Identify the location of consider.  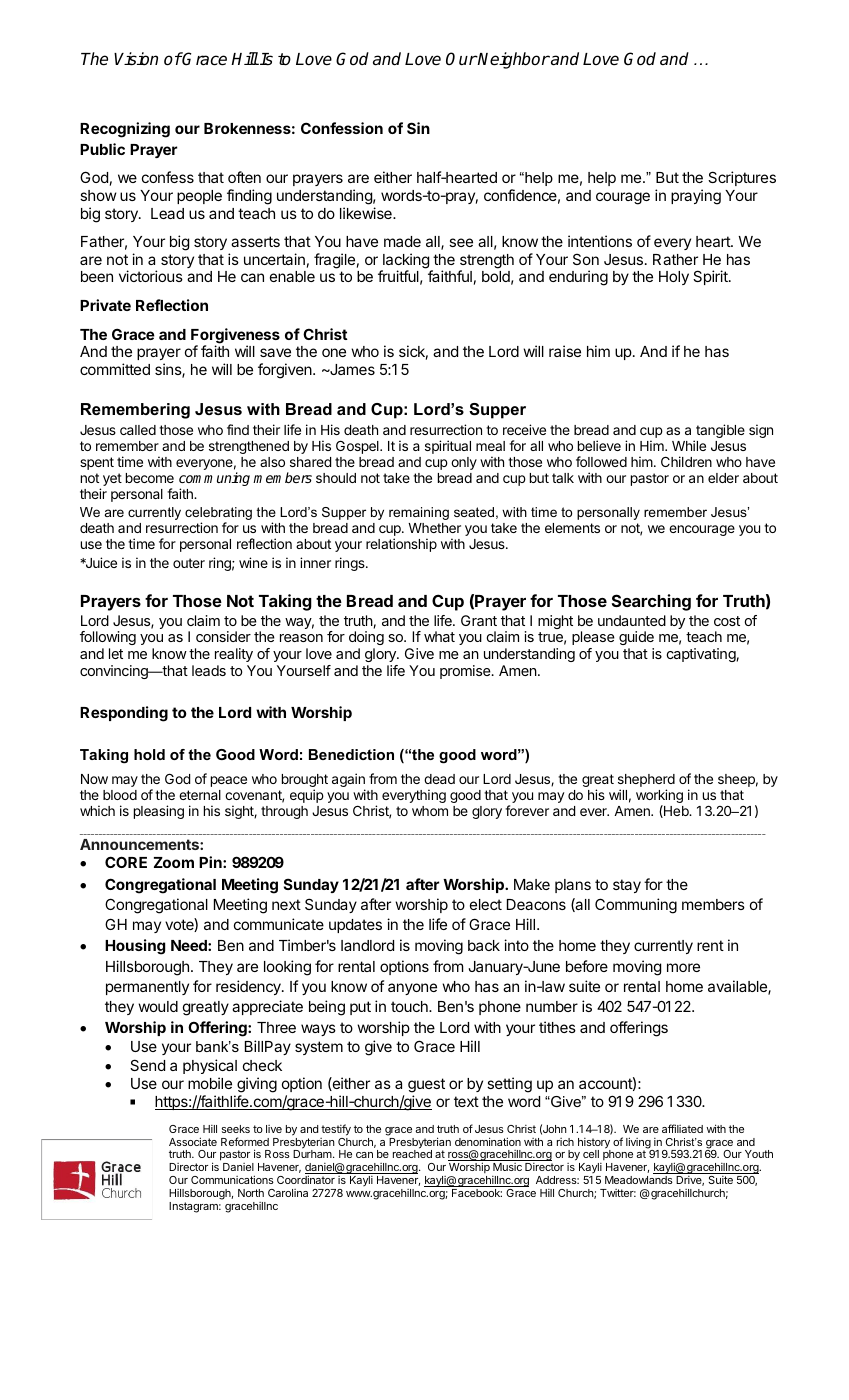
(223, 636).
